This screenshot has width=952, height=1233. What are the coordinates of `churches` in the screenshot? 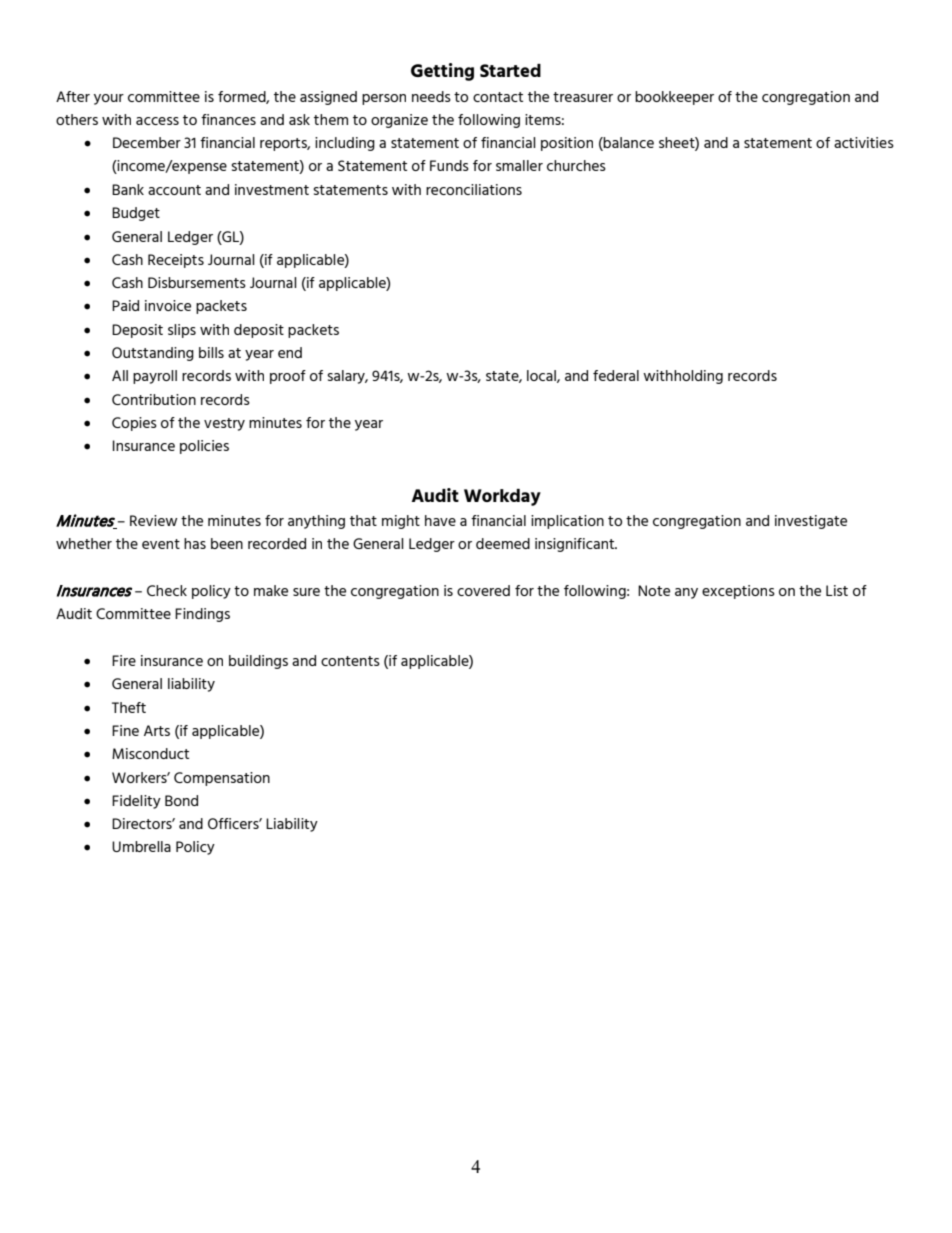 It's located at (576, 165).
